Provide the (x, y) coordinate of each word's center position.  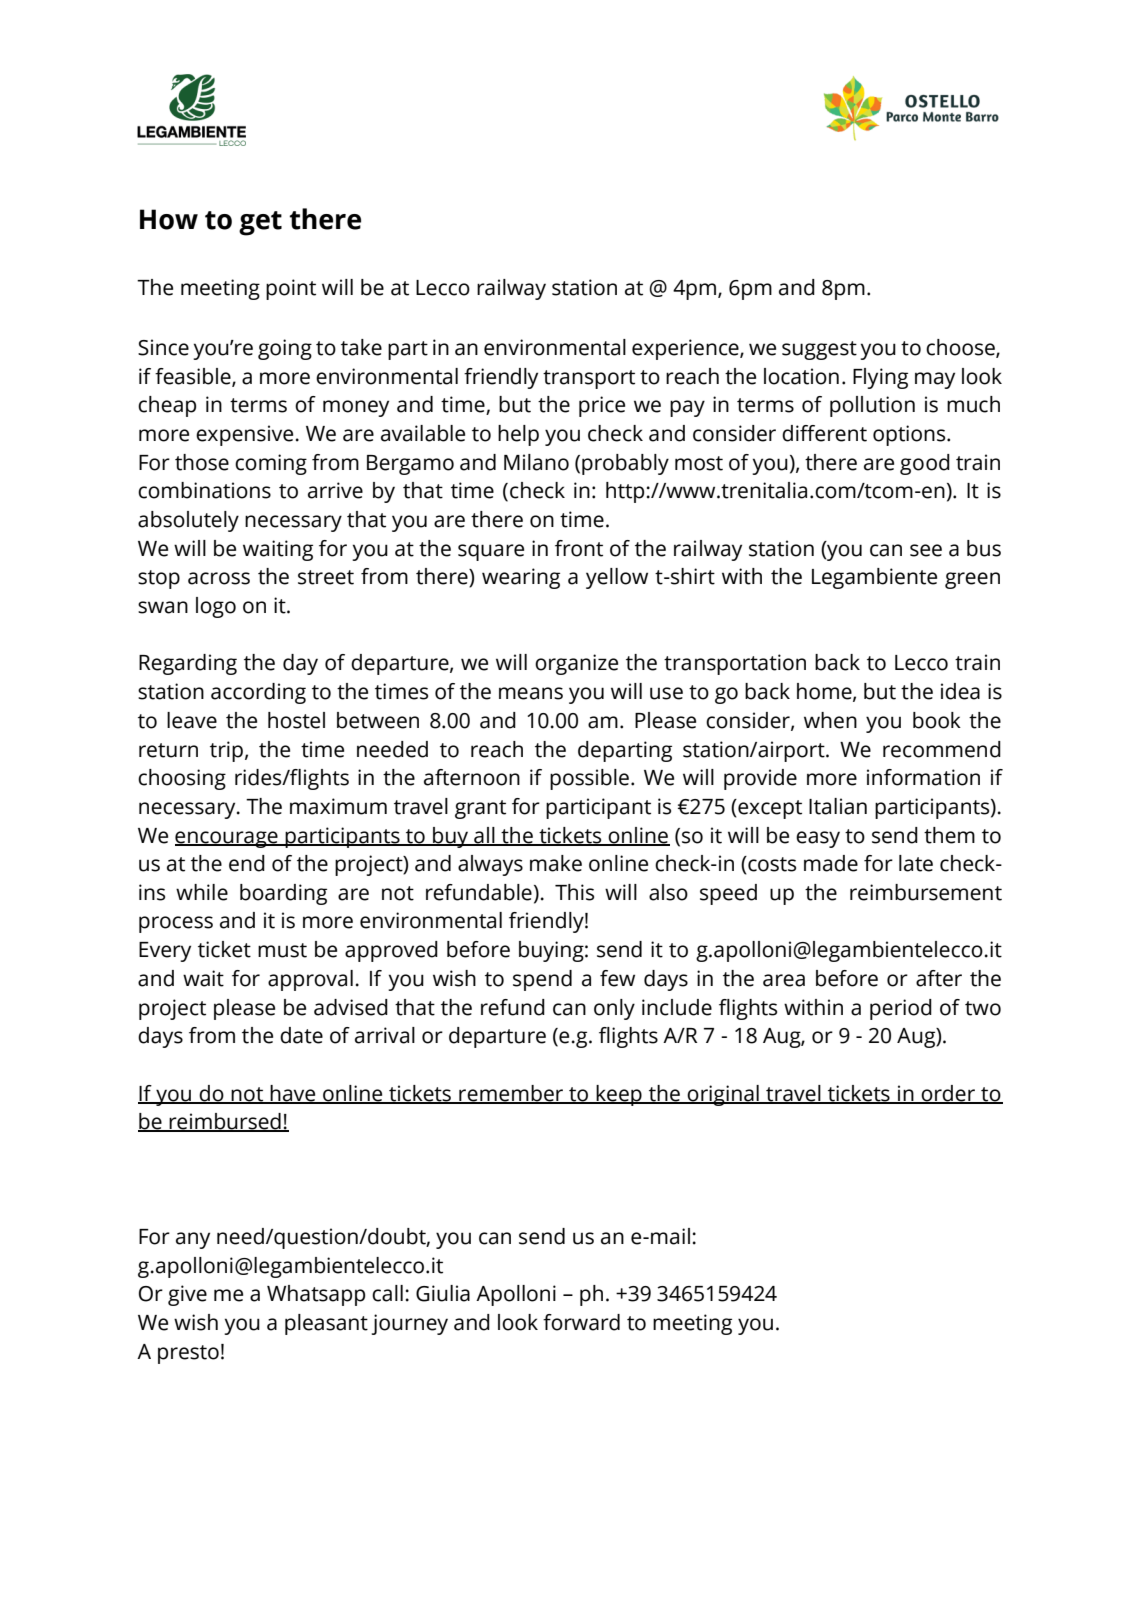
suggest (819, 350)
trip (226, 751)
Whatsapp (316, 1295)
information (923, 777)
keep (619, 1095)
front (579, 548)
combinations (204, 490)
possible (589, 779)
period (901, 1009)
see (926, 550)
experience (686, 349)
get (260, 223)
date (301, 1035)
